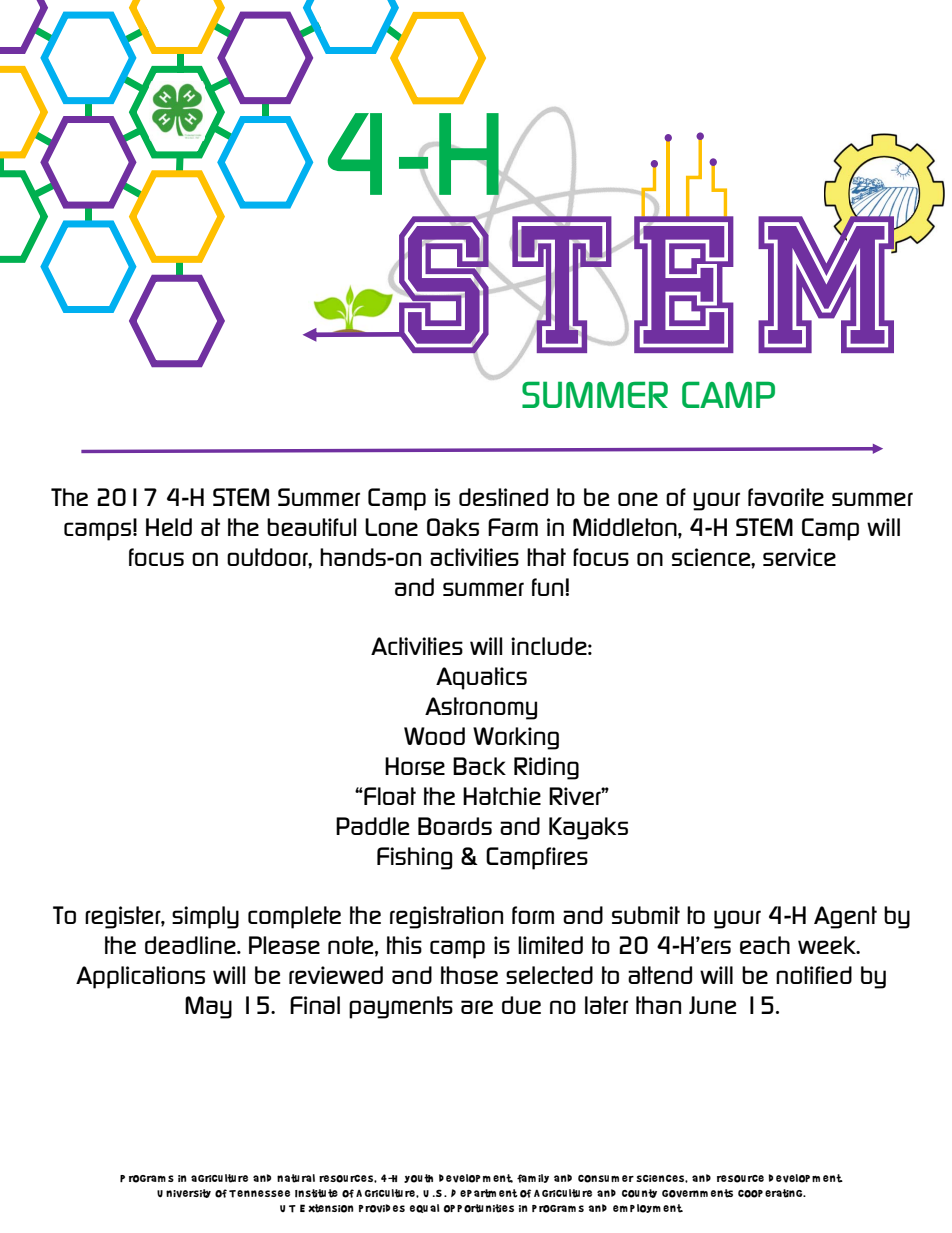 This page has height=1233, width=952. I want to click on Float, so click(389, 796).
